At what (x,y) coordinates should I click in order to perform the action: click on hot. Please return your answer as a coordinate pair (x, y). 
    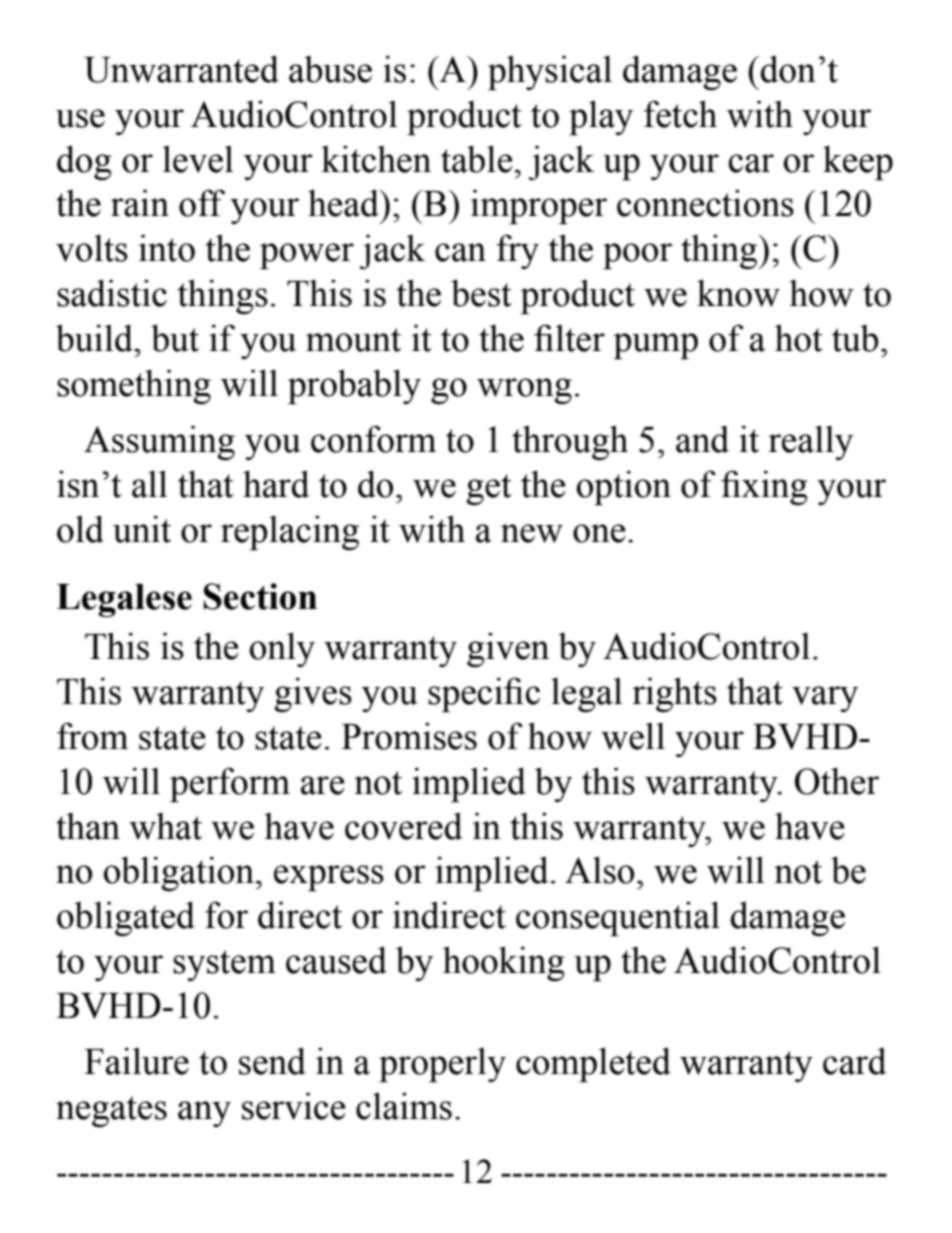
    Looking at the image, I should click on (799, 338).
